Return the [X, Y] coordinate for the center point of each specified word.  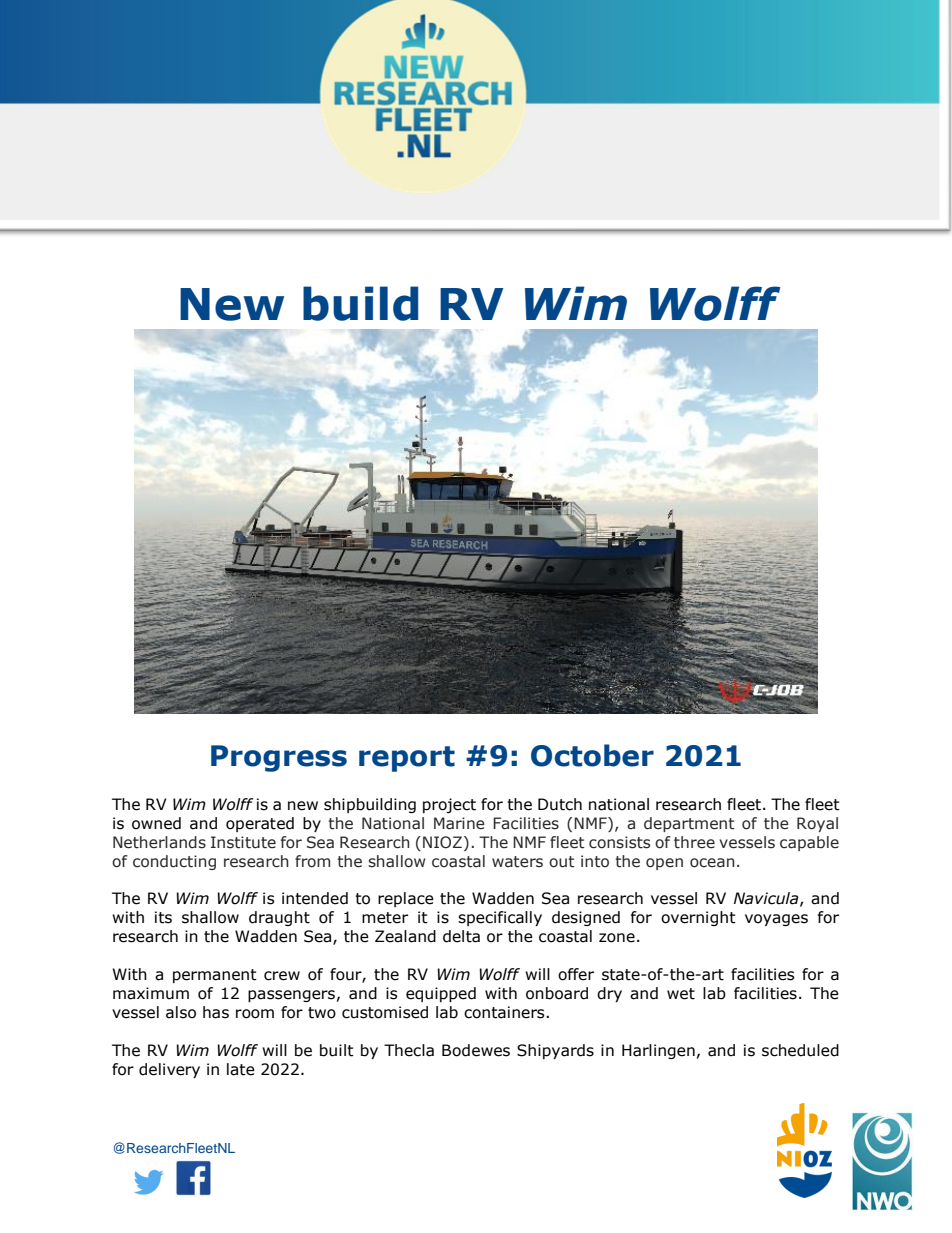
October [592, 755]
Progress [279, 758]
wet [681, 994]
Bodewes [476, 1050]
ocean [712, 863]
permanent [215, 976]
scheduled [800, 1050]
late [241, 1069]
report [407, 759]
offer [576, 974]
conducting [174, 862]
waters [517, 862]
